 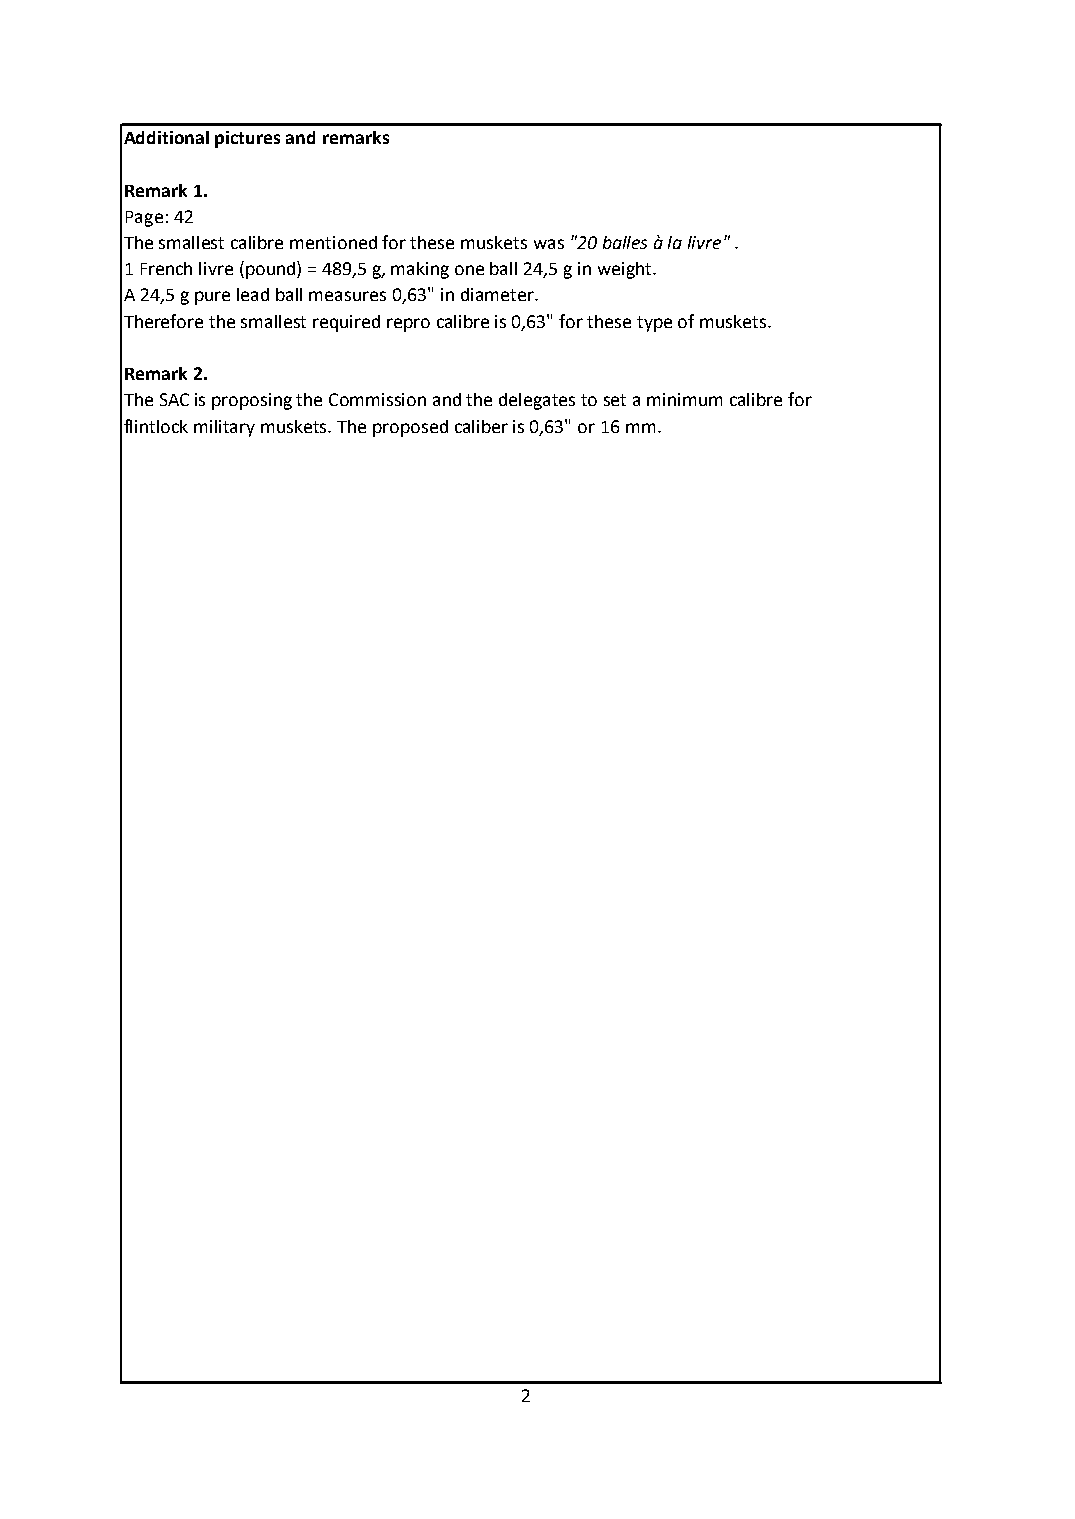 I want to click on making, so click(x=420, y=270).
